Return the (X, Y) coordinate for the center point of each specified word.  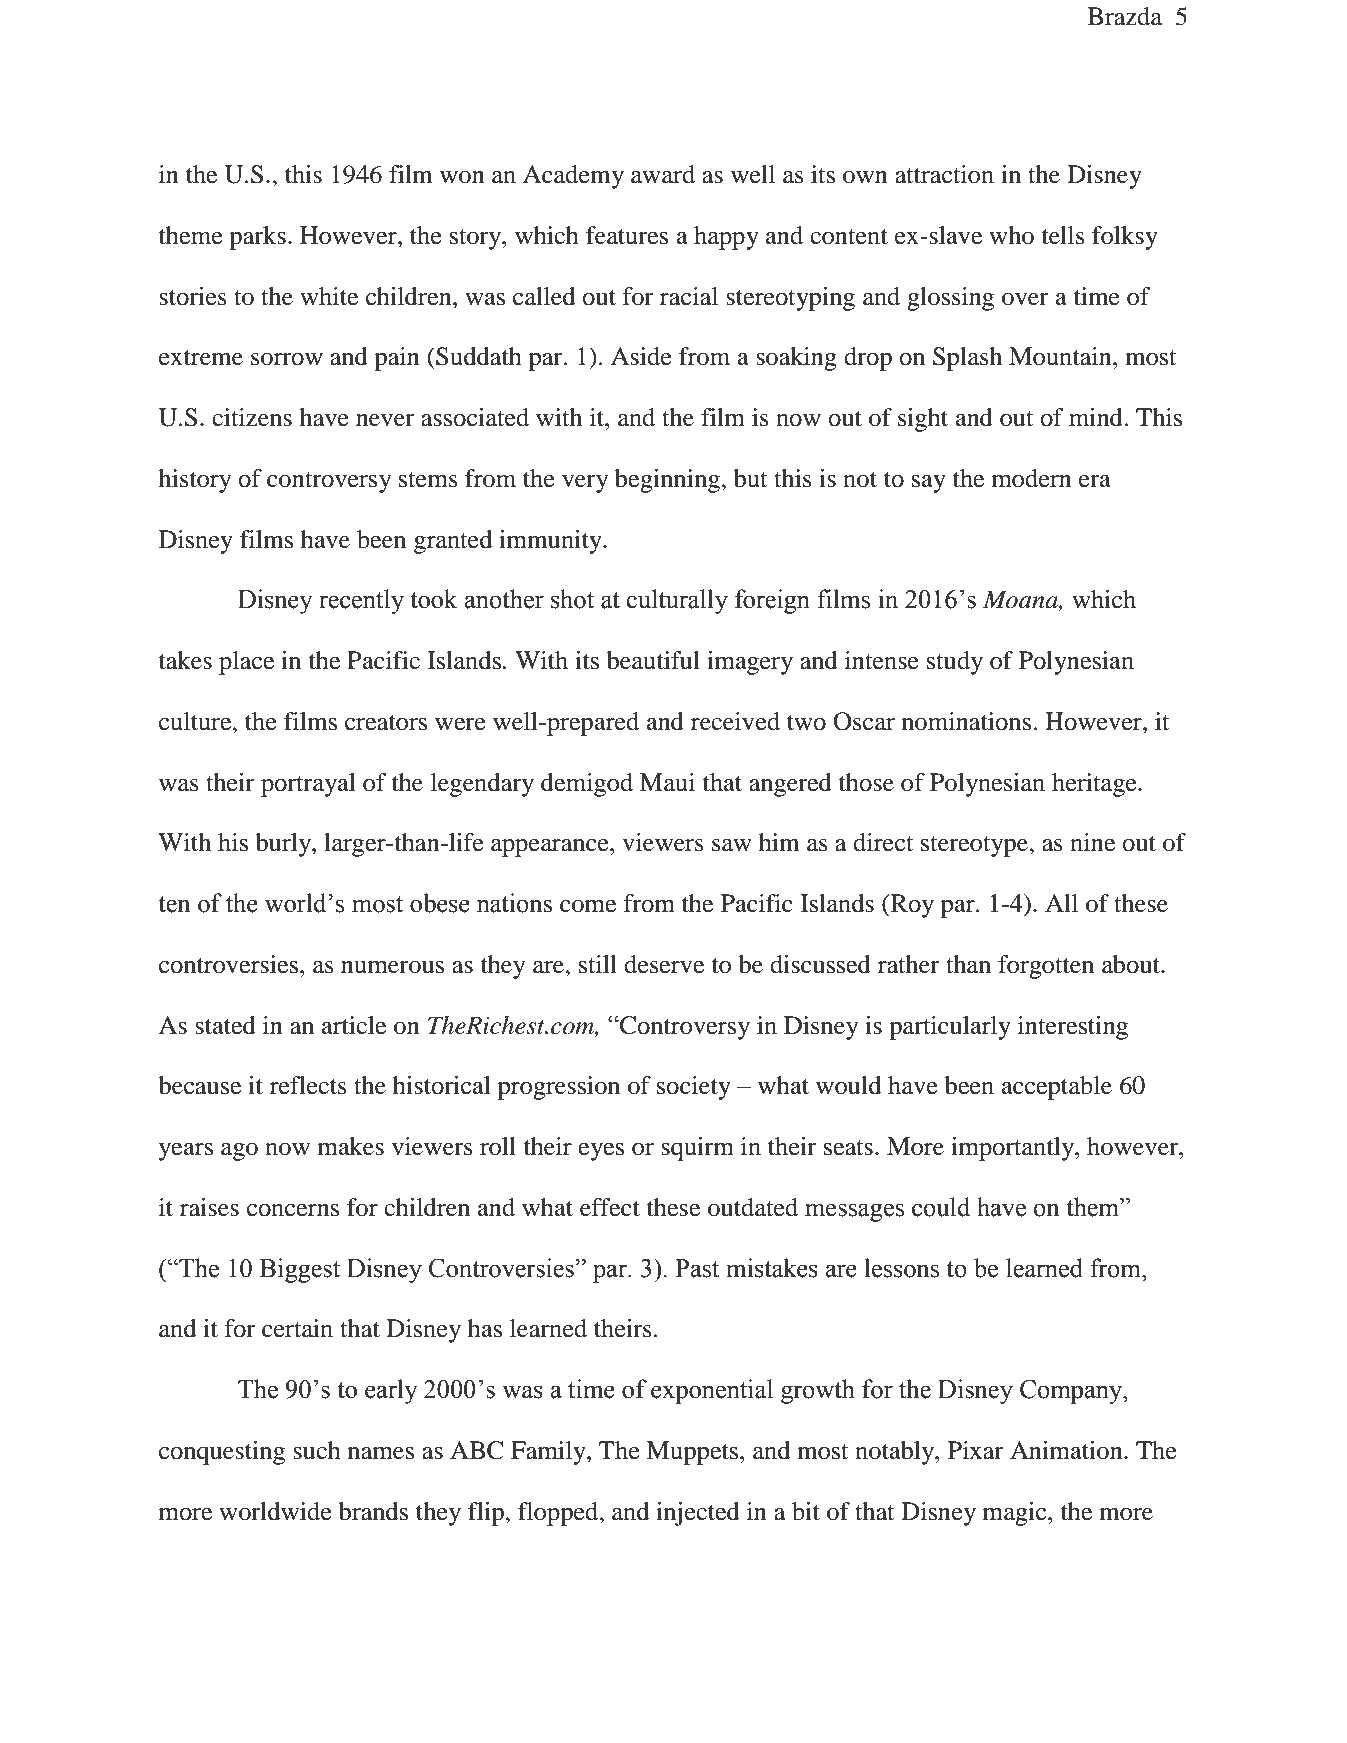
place (246, 663)
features (627, 235)
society (694, 1088)
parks (257, 238)
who (1011, 235)
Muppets (693, 1453)
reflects (308, 1085)
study (955, 663)
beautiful (653, 660)
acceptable (1057, 1088)
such (317, 1450)
